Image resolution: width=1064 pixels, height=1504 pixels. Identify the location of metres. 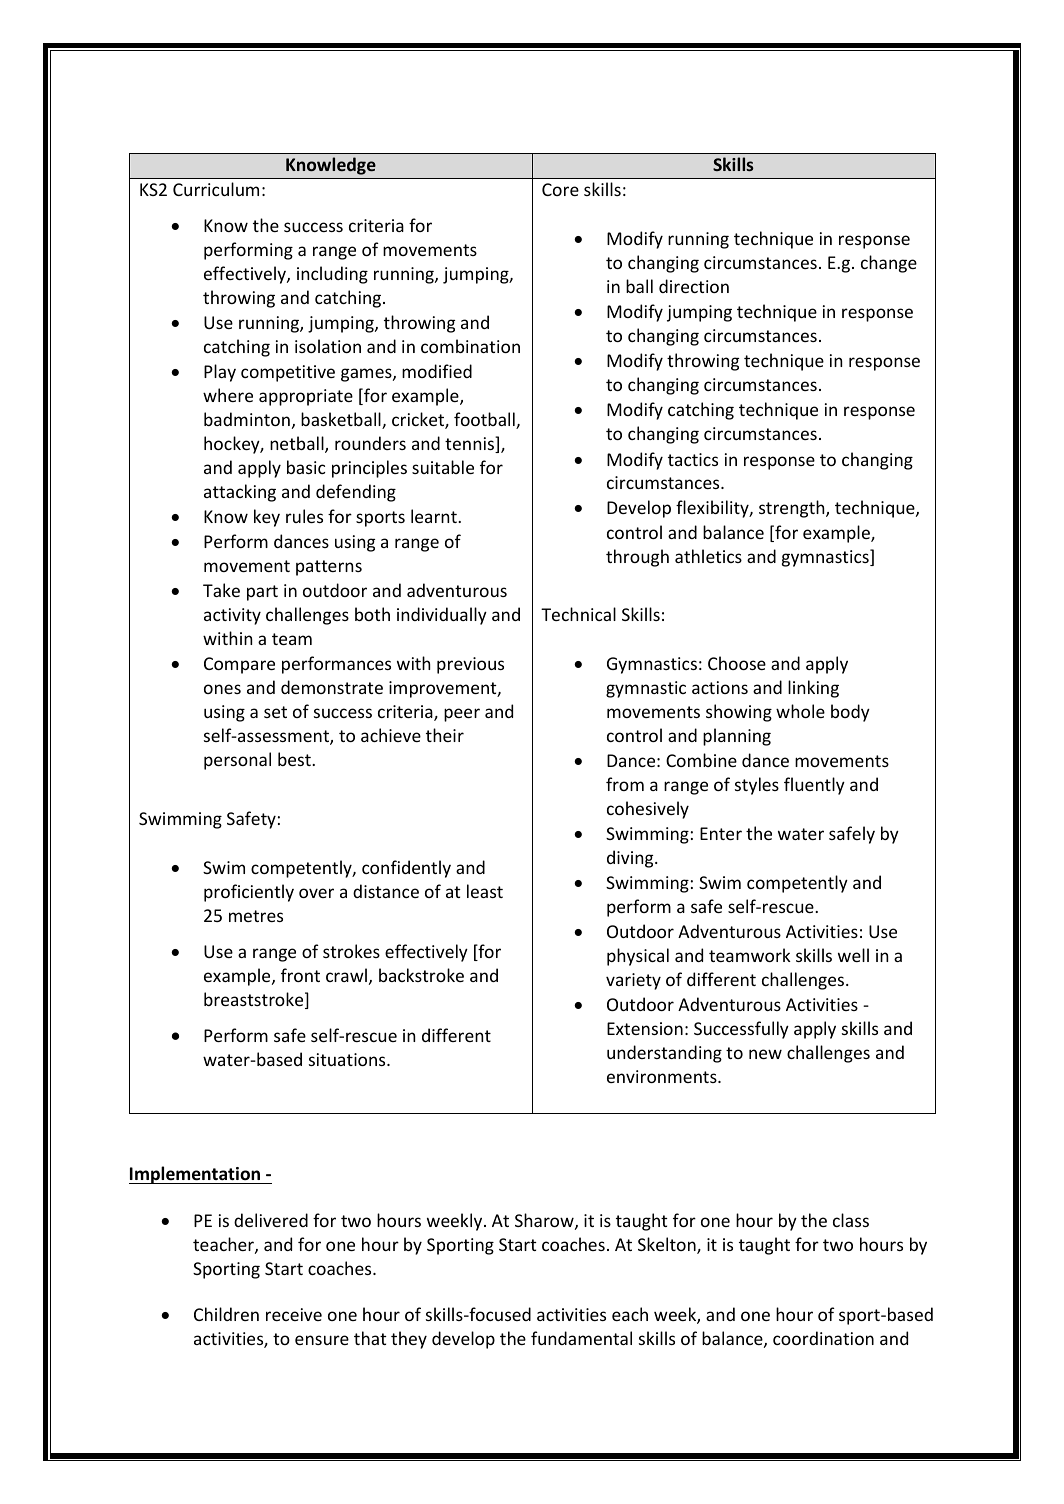
(256, 916).
